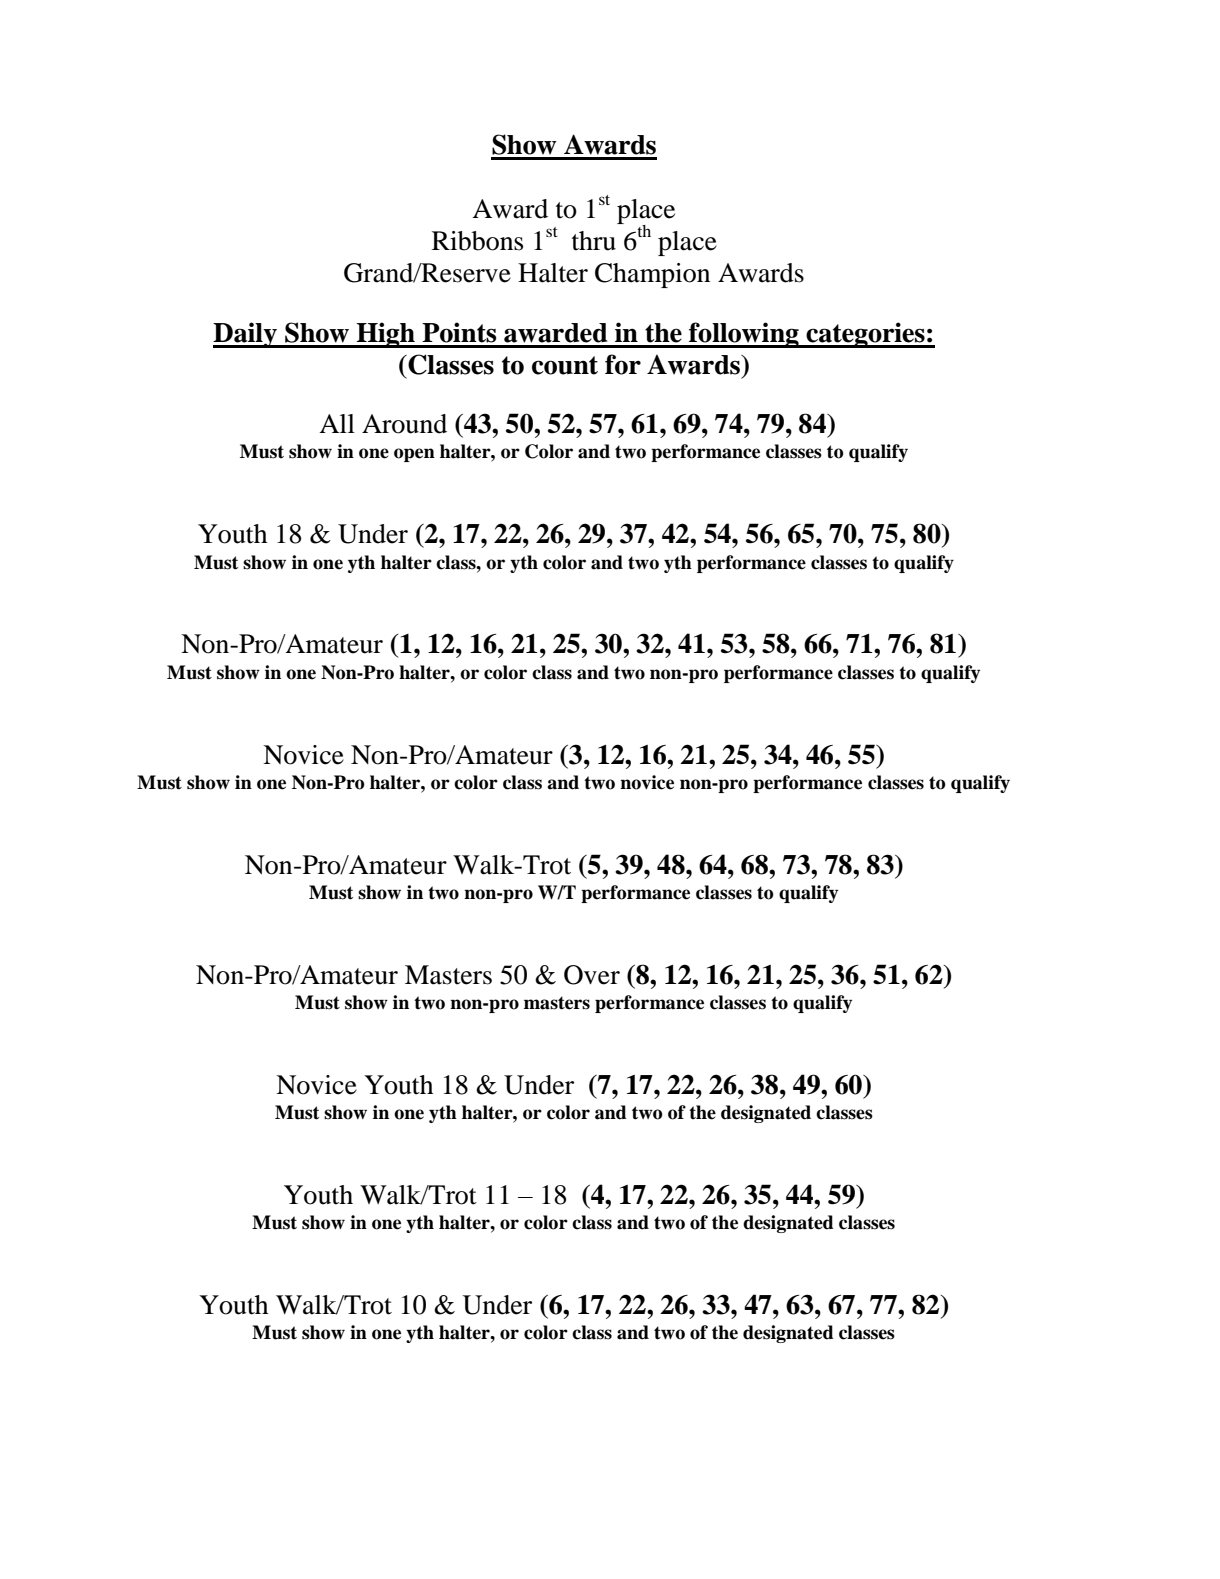  Describe the element at coordinates (414, 455) in the document. I see `open` at that location.
